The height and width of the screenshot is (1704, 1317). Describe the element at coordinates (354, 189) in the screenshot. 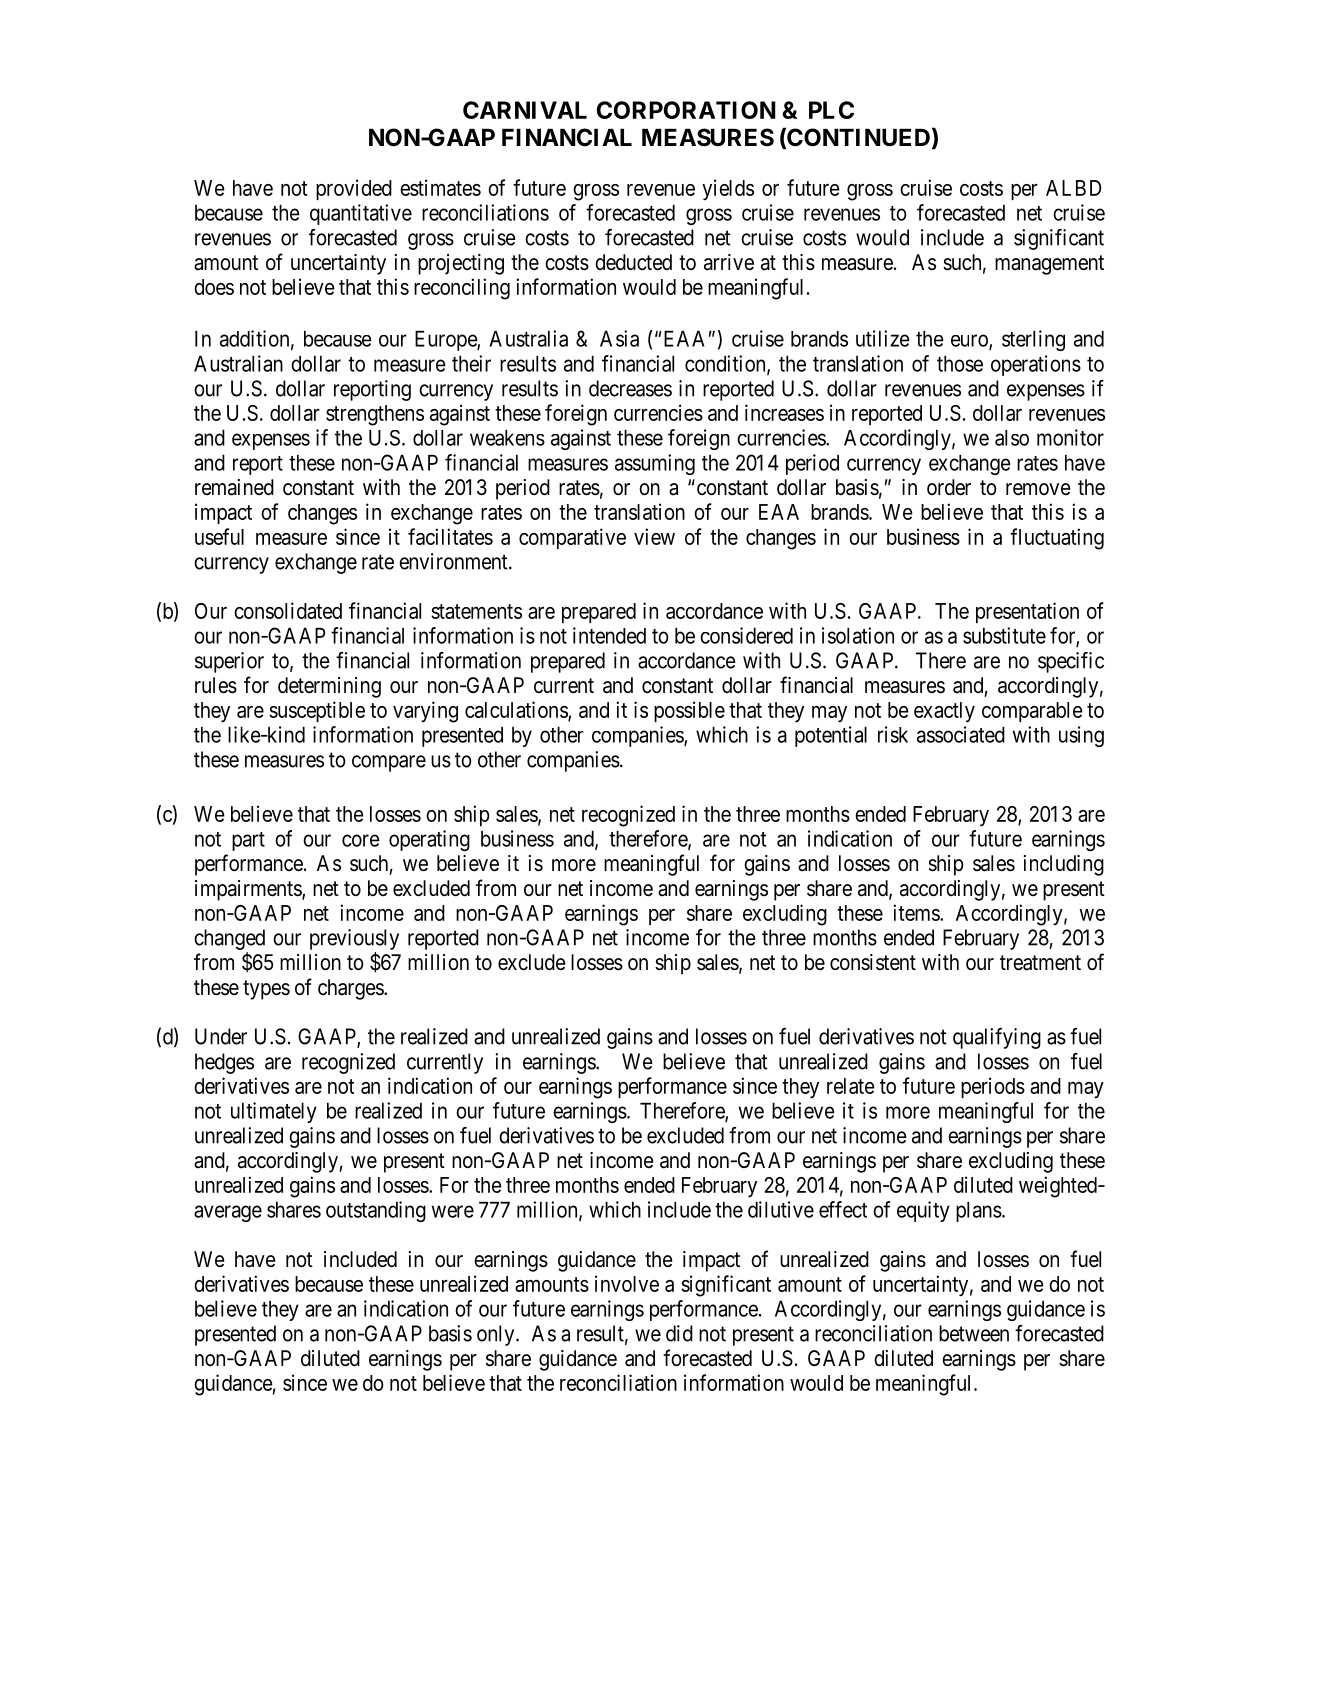

I see `provided` at that location.
